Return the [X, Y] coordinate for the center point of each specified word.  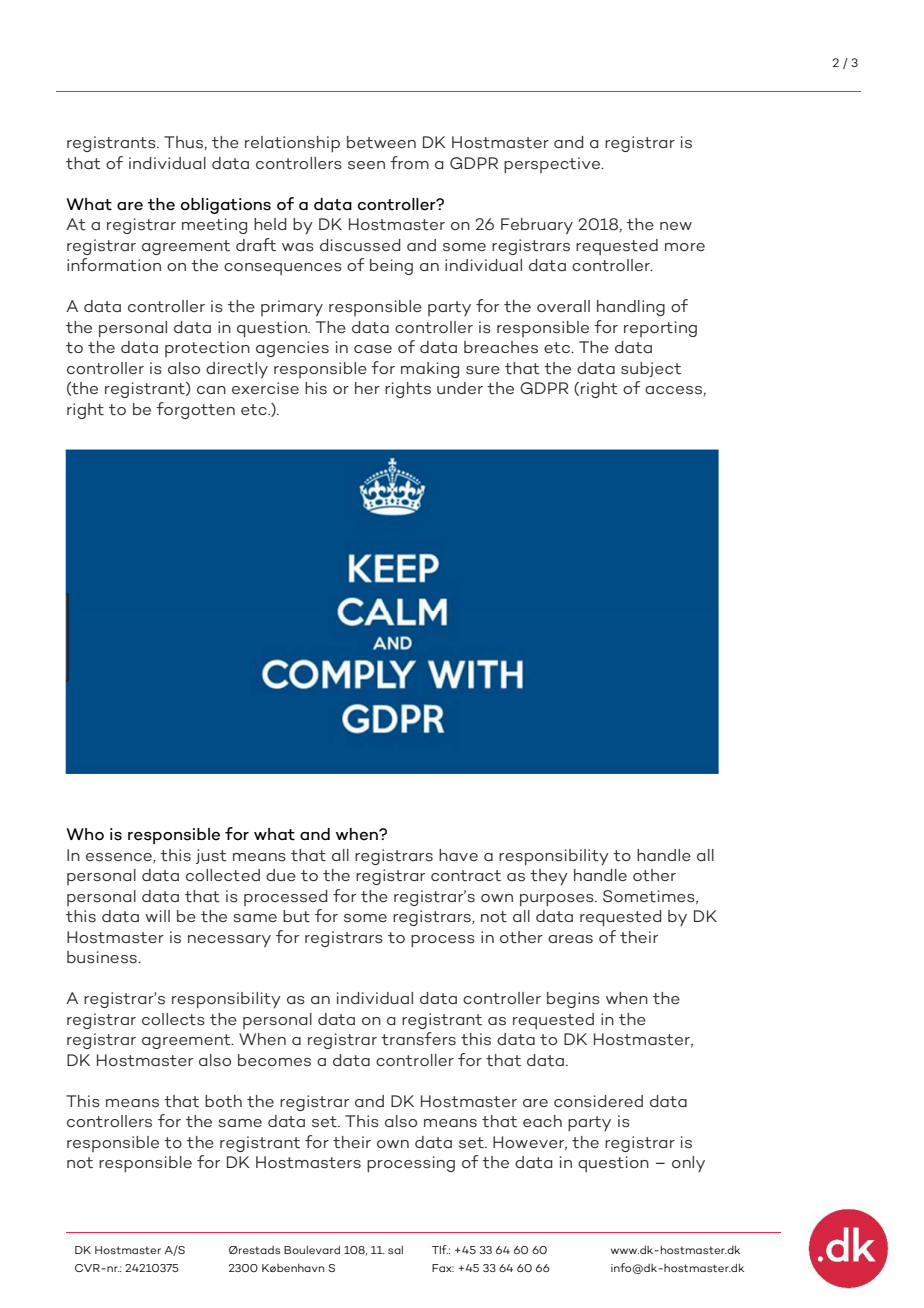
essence [120, 858]
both [223, 1101]
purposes [558, 900]
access [673, 390]
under [460, 388]
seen [366, 165]
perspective [553, 165]
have [458, 855]
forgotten [195, 410]
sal [395, 1250]
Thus [183, 142]
